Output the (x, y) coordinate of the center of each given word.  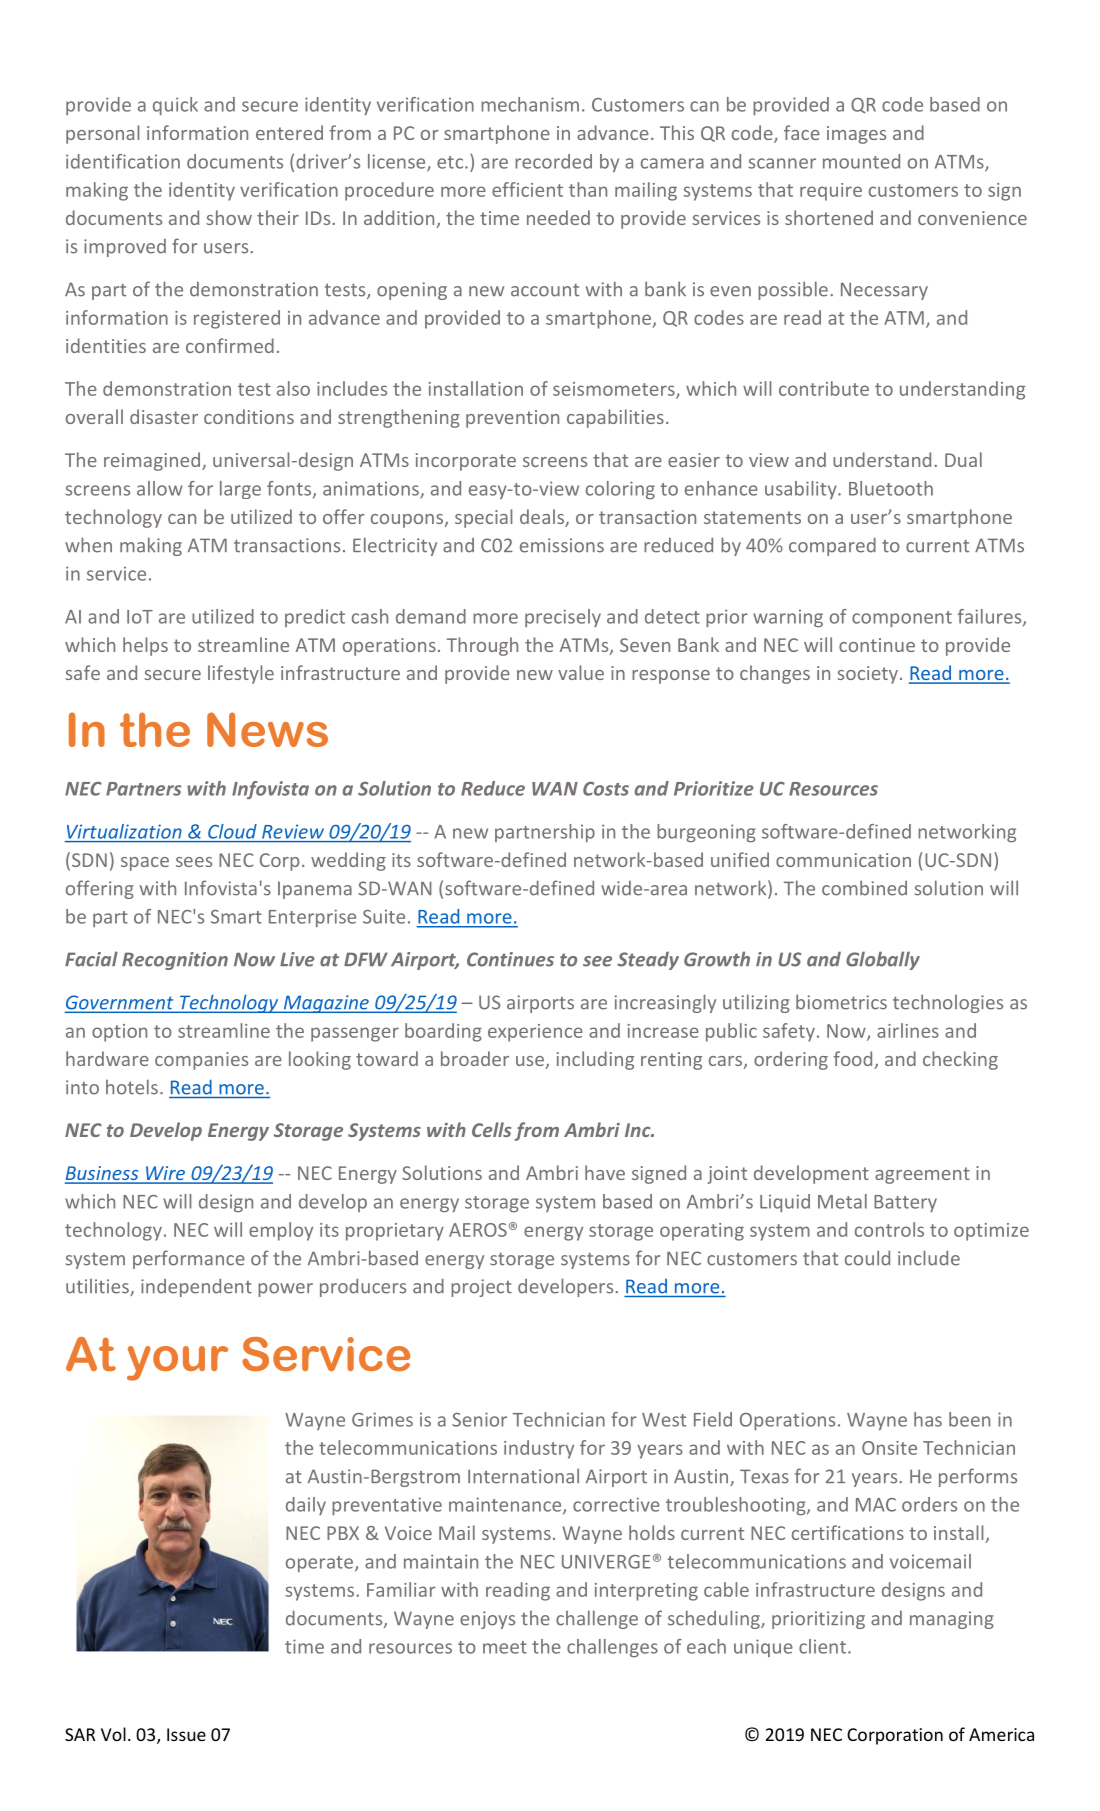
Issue (186, 1734)
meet (505, 1647)
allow (160, 488)
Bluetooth (891, 488)
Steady (648, 960)
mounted (861, 161)
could (867, 1258)
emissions (562, 545)
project (481, 1288)
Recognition (175, 961)
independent (196, 1287)
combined (864, 888)
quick (175, 106)
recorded (553, 161)
